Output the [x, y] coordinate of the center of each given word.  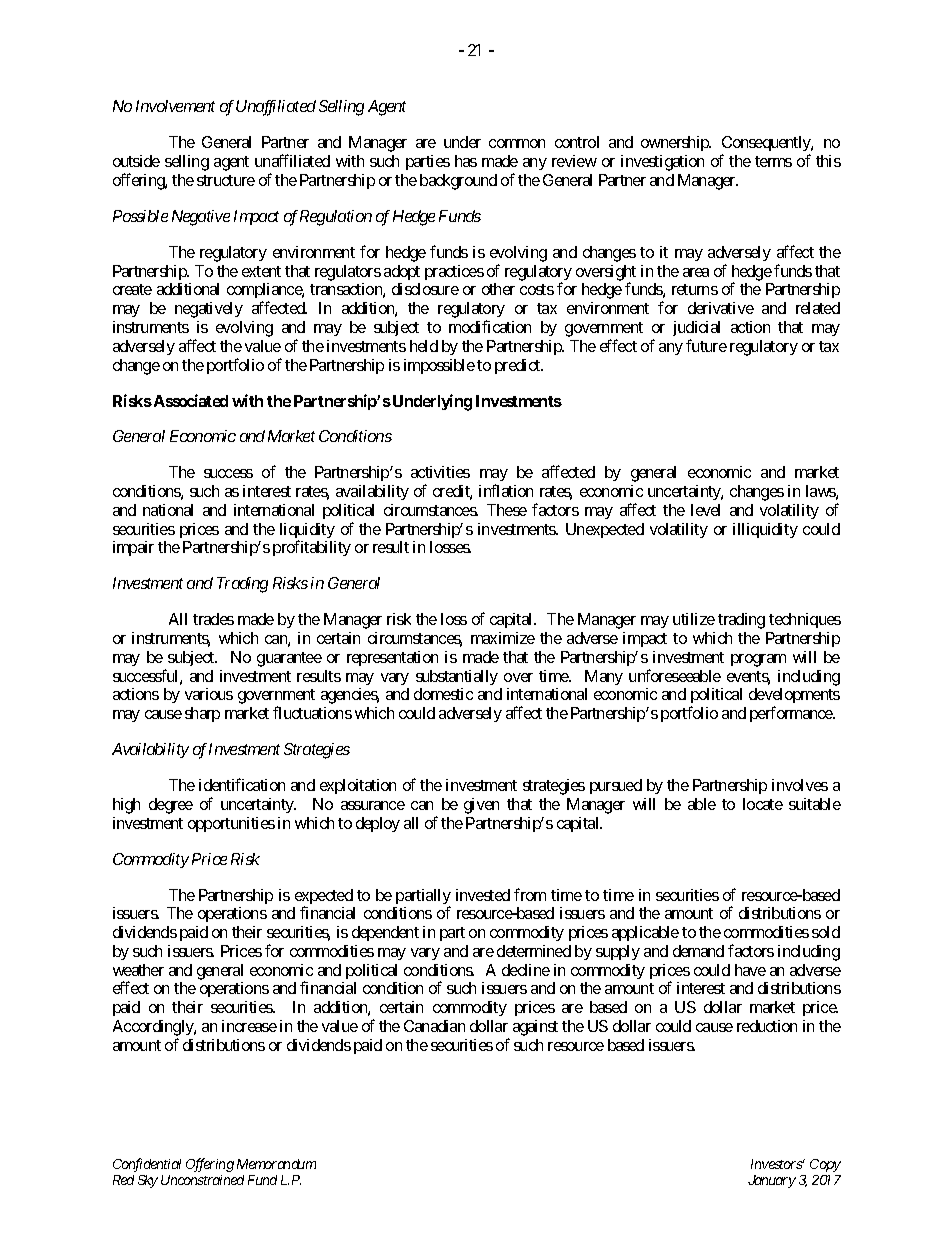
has [466, 161]
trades [213, 619]
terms [773, 161]
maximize [503, 638]
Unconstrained [202, 1180]
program [758, 660]
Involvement [175, 106]
